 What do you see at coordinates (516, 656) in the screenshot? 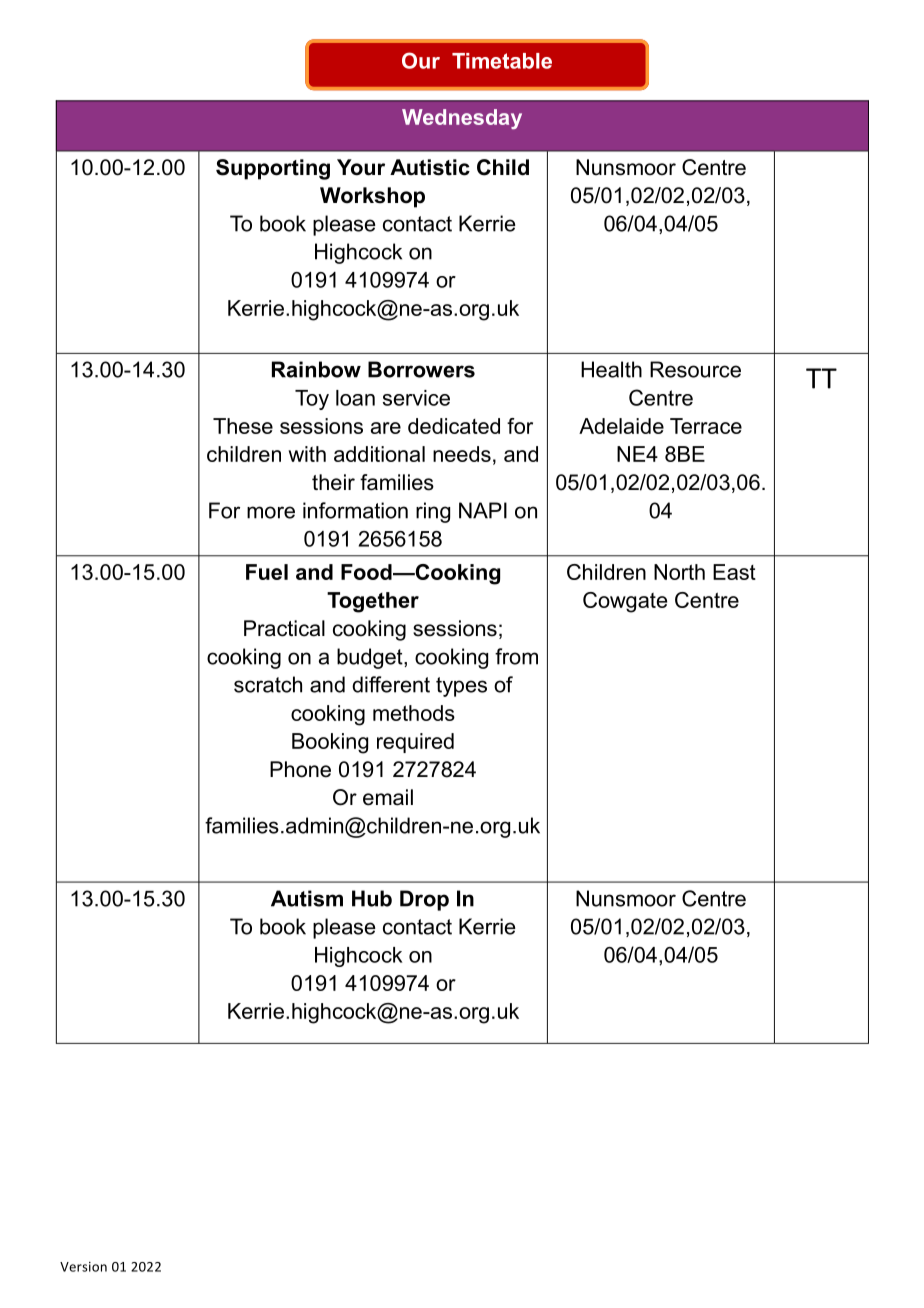
I see `from` at bounding box center [516, 656].
